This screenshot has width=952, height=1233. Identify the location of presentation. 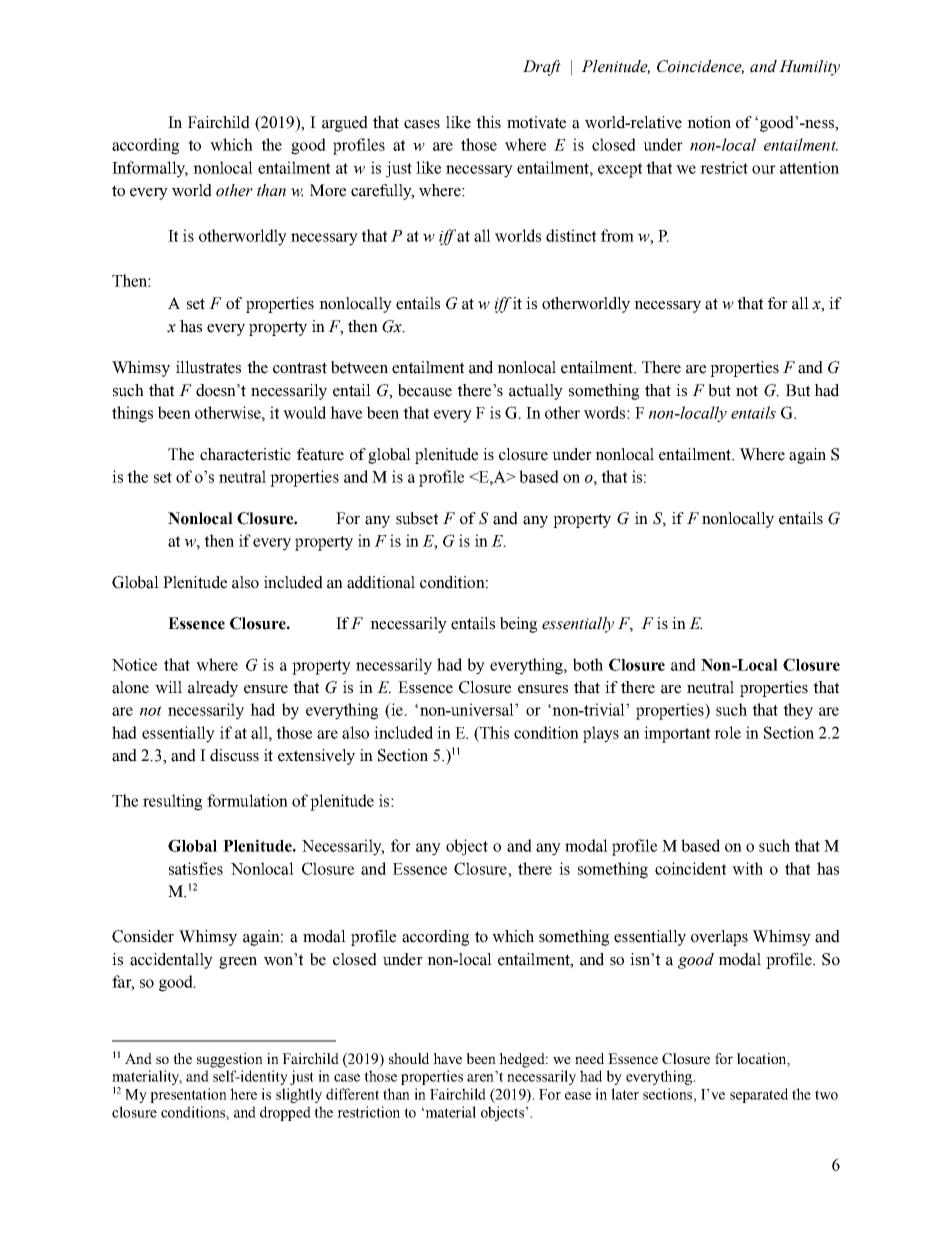
(188, 1095).
